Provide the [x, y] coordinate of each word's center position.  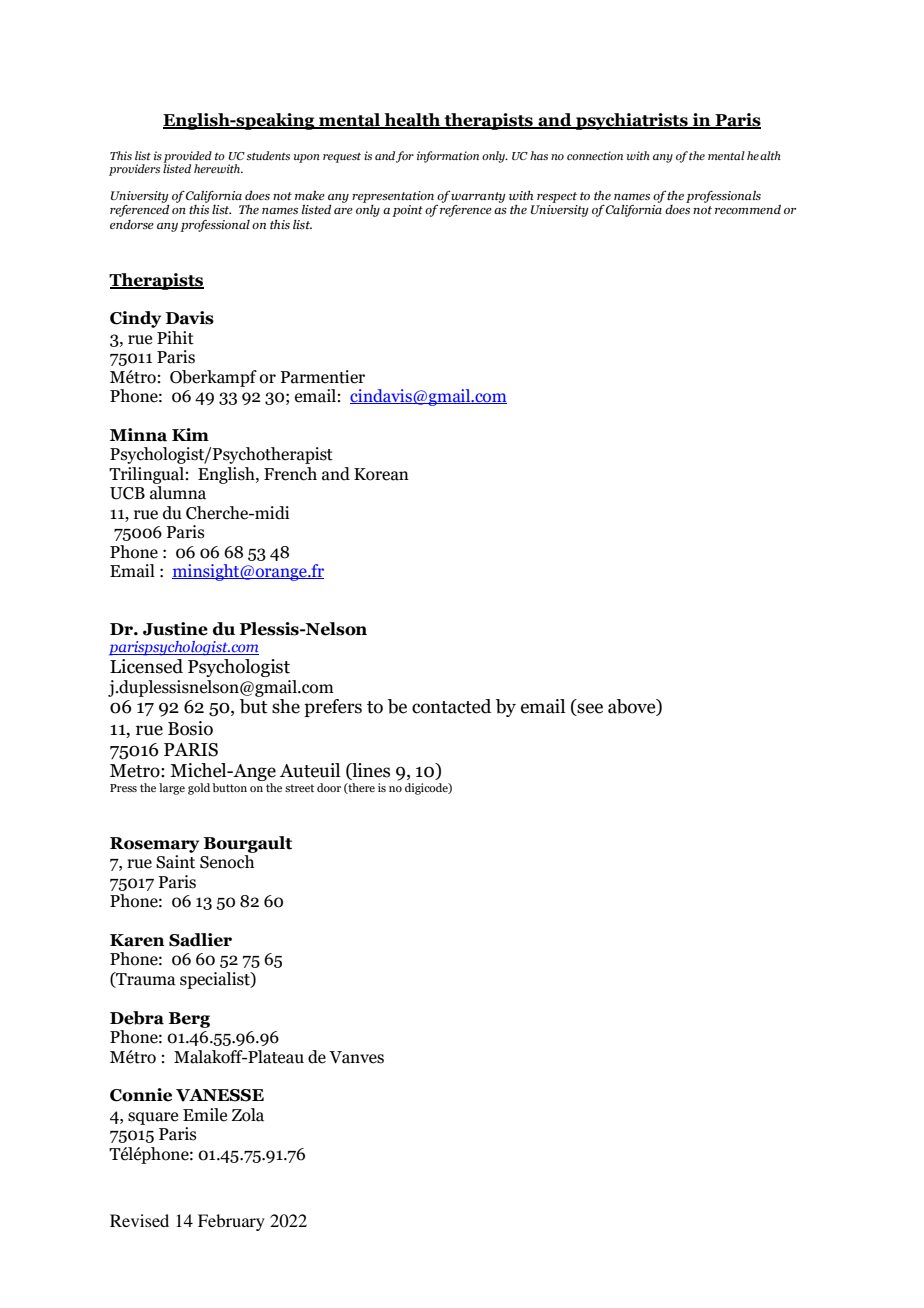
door [329, 787]
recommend [748, 209]
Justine [175, 629]
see [589, 709]
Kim [190, 434]
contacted [451, 706]
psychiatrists [632, 121]
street [299, 788]
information [448, 157]
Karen [137, 940]
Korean [381, 474]
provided [187, 158]
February [231, 1222]
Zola [248, 1115]
